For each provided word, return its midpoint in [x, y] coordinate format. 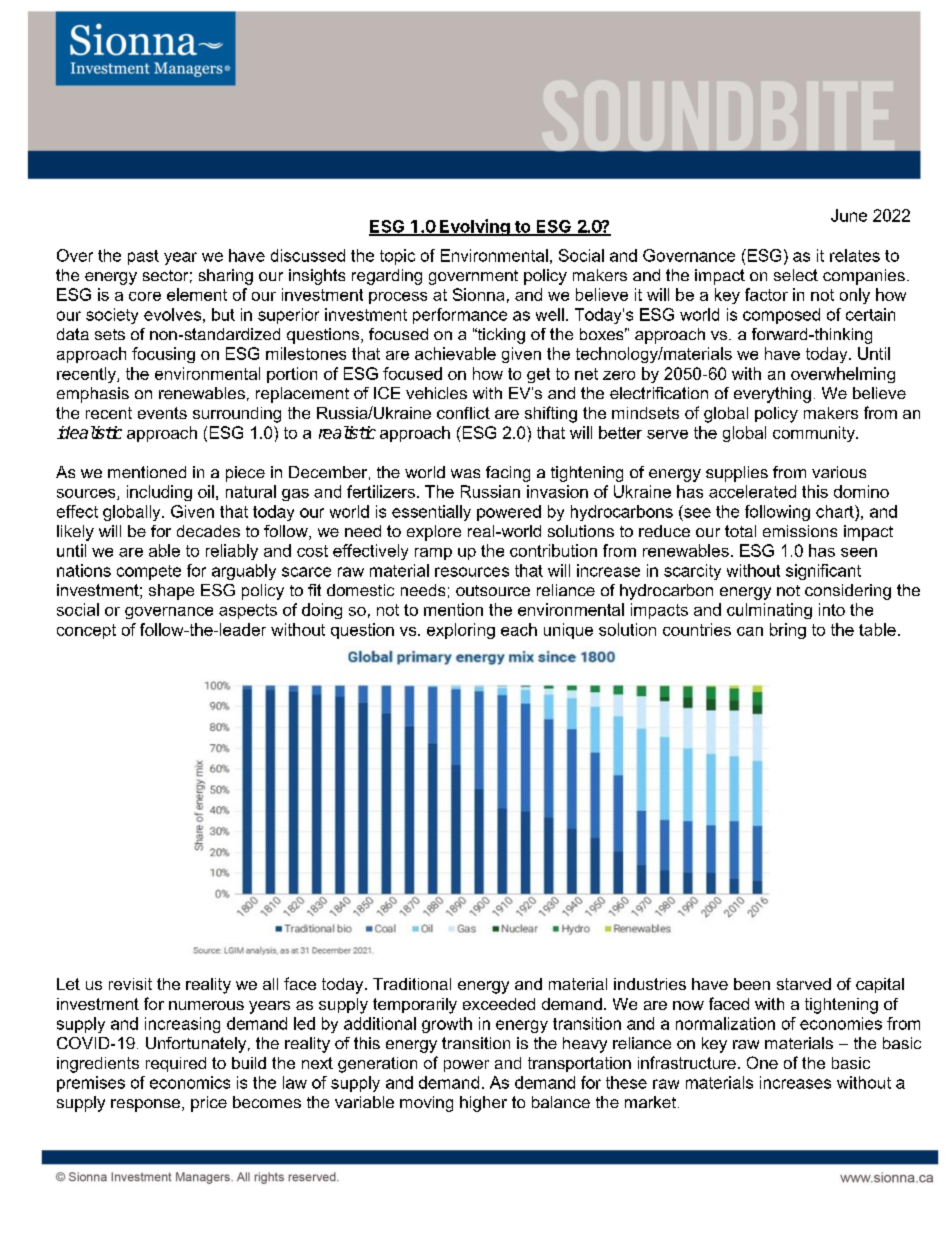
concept [86, 631]
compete [149, 572]
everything [772, 395]
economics [190, 1082]
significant [823, 572]
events [162, 413]
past [143, 257]
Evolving [475, 227]
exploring [461, 631]
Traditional [412, 984]
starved [804, 984]
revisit [130, 984]
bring [788, 631]
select [796, 275]
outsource [493, 590]
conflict [463, 413]
